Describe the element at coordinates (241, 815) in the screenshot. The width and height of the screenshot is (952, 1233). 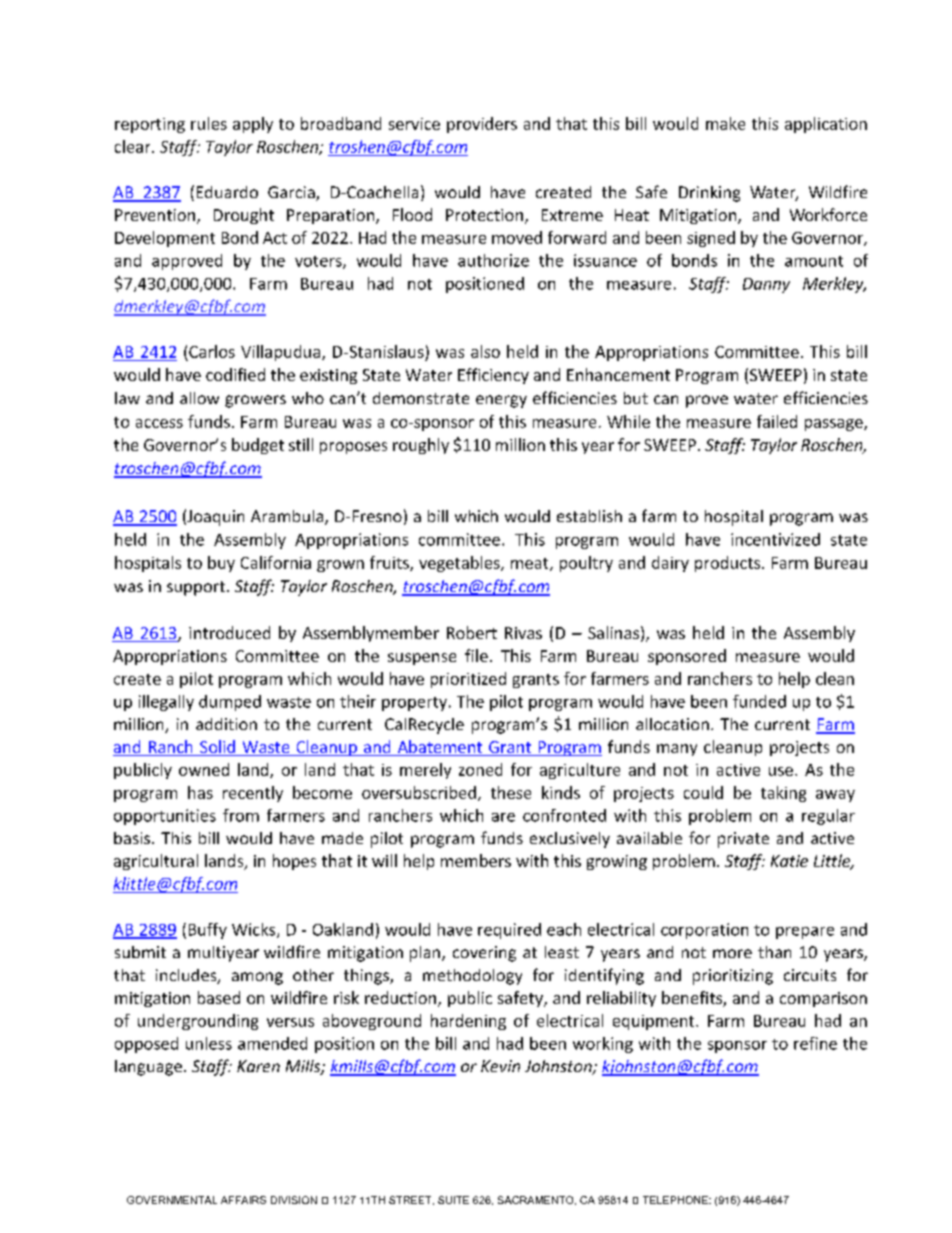
I see `from` at that location.
